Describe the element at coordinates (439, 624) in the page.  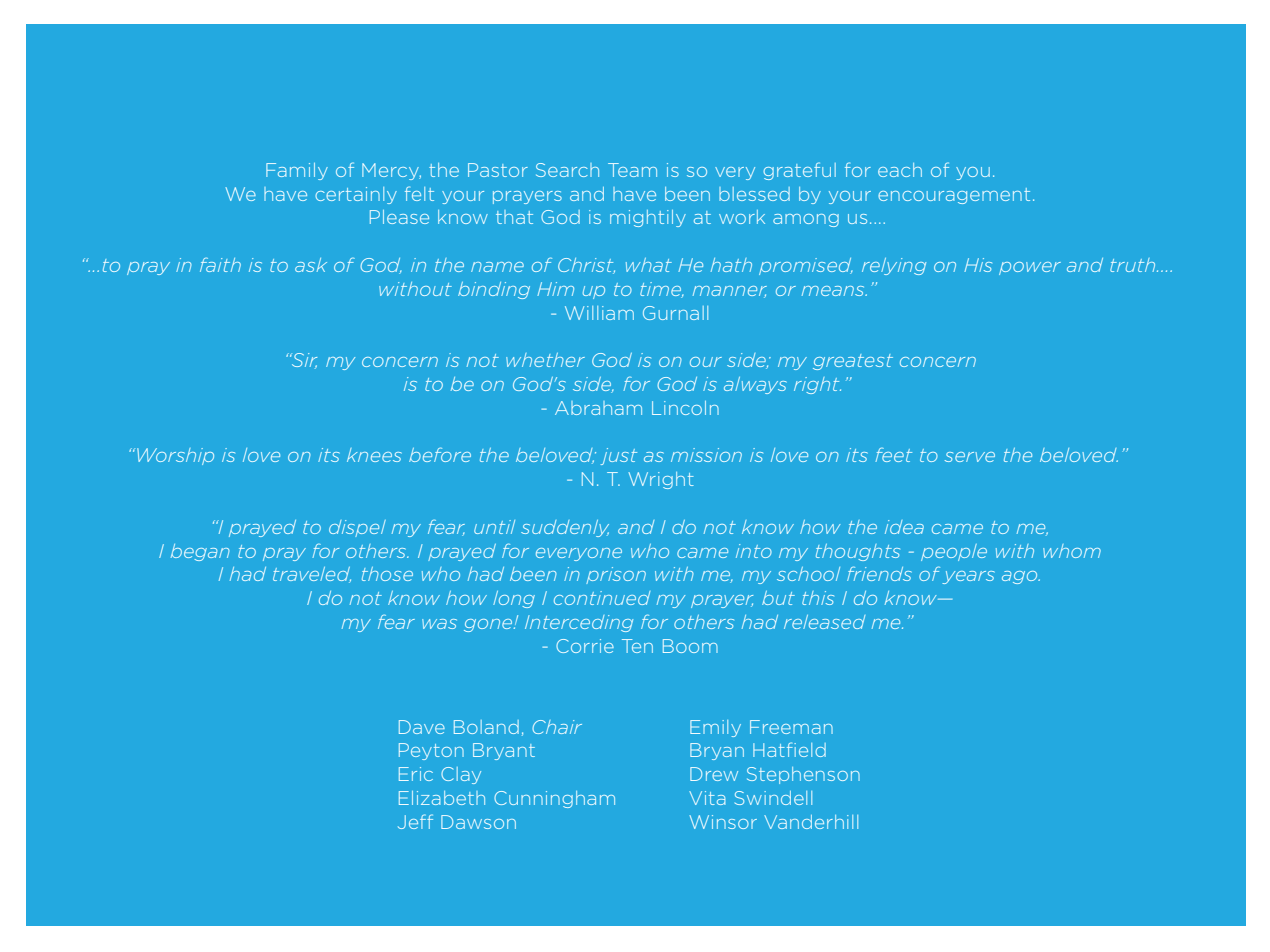
I see `was` at that location.
